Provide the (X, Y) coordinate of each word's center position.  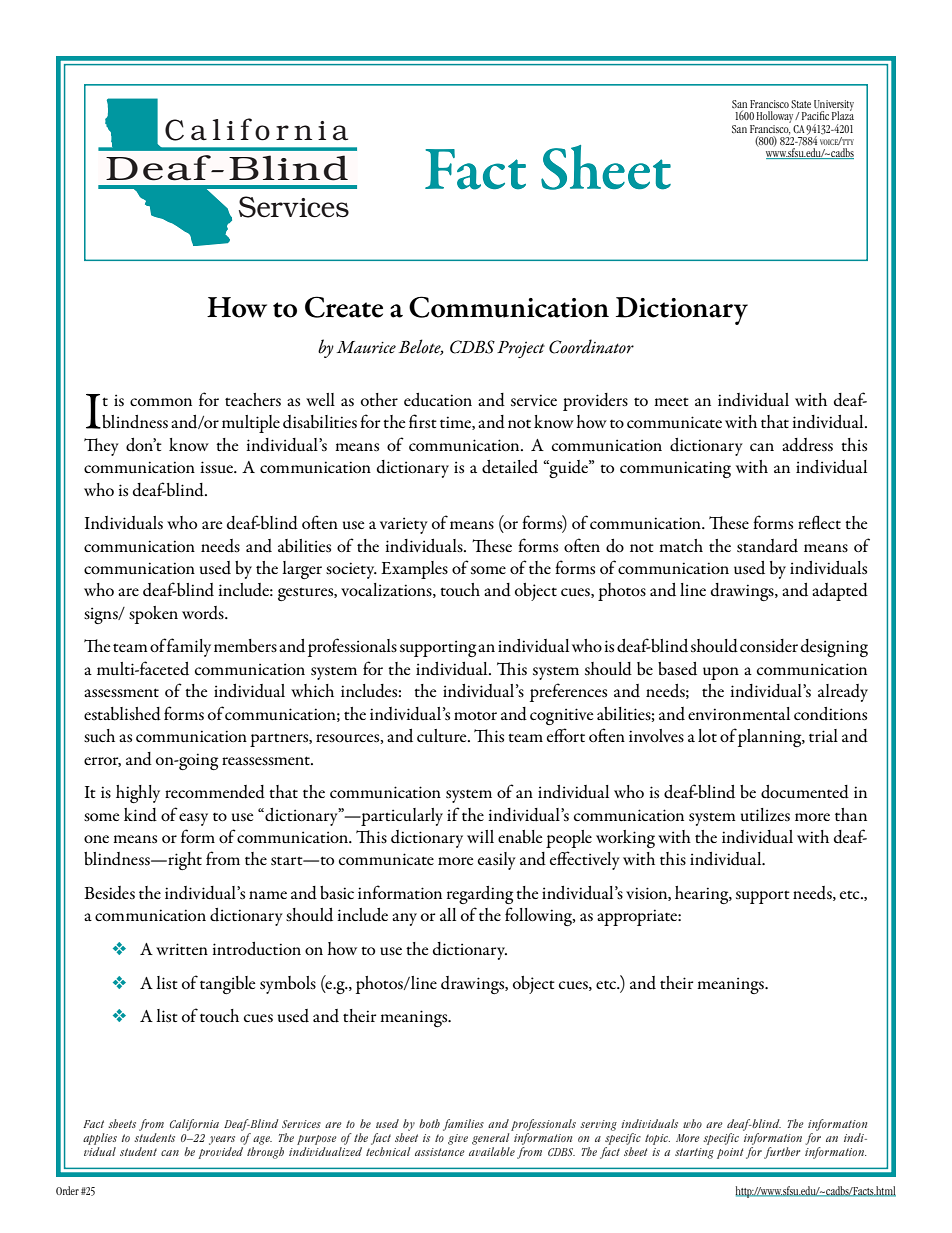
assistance (440, 1152)
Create (344, 307)
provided (220, 1153)
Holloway (776, 117)
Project (521, 349)
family (188, 647)
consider (769, 646)
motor (475, 716)
